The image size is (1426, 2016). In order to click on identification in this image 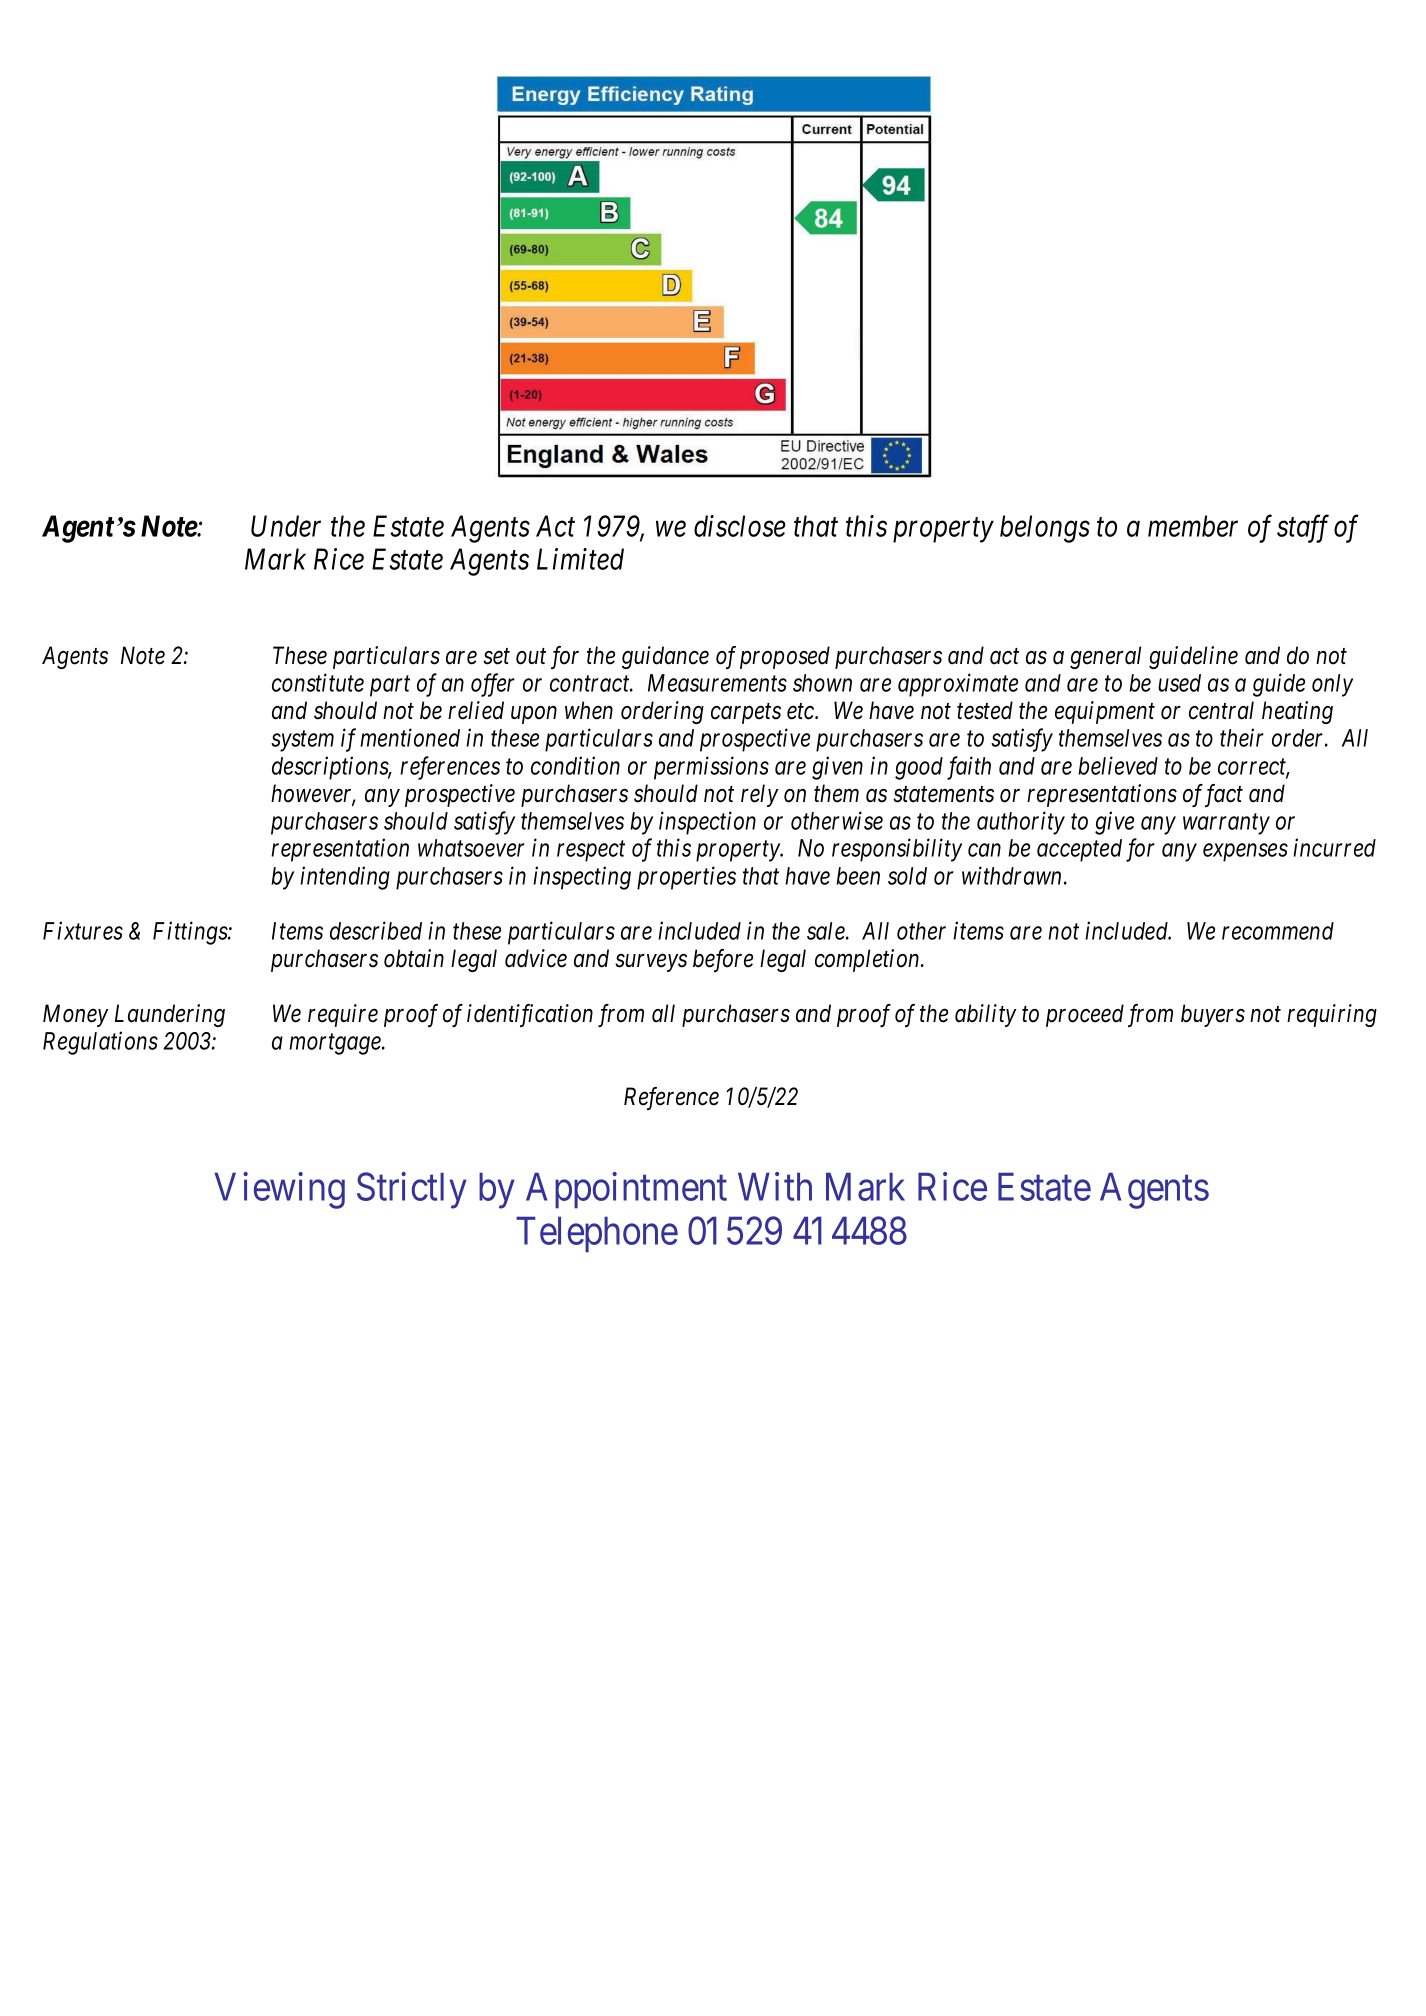, I will do `click(530, 1015)`.
